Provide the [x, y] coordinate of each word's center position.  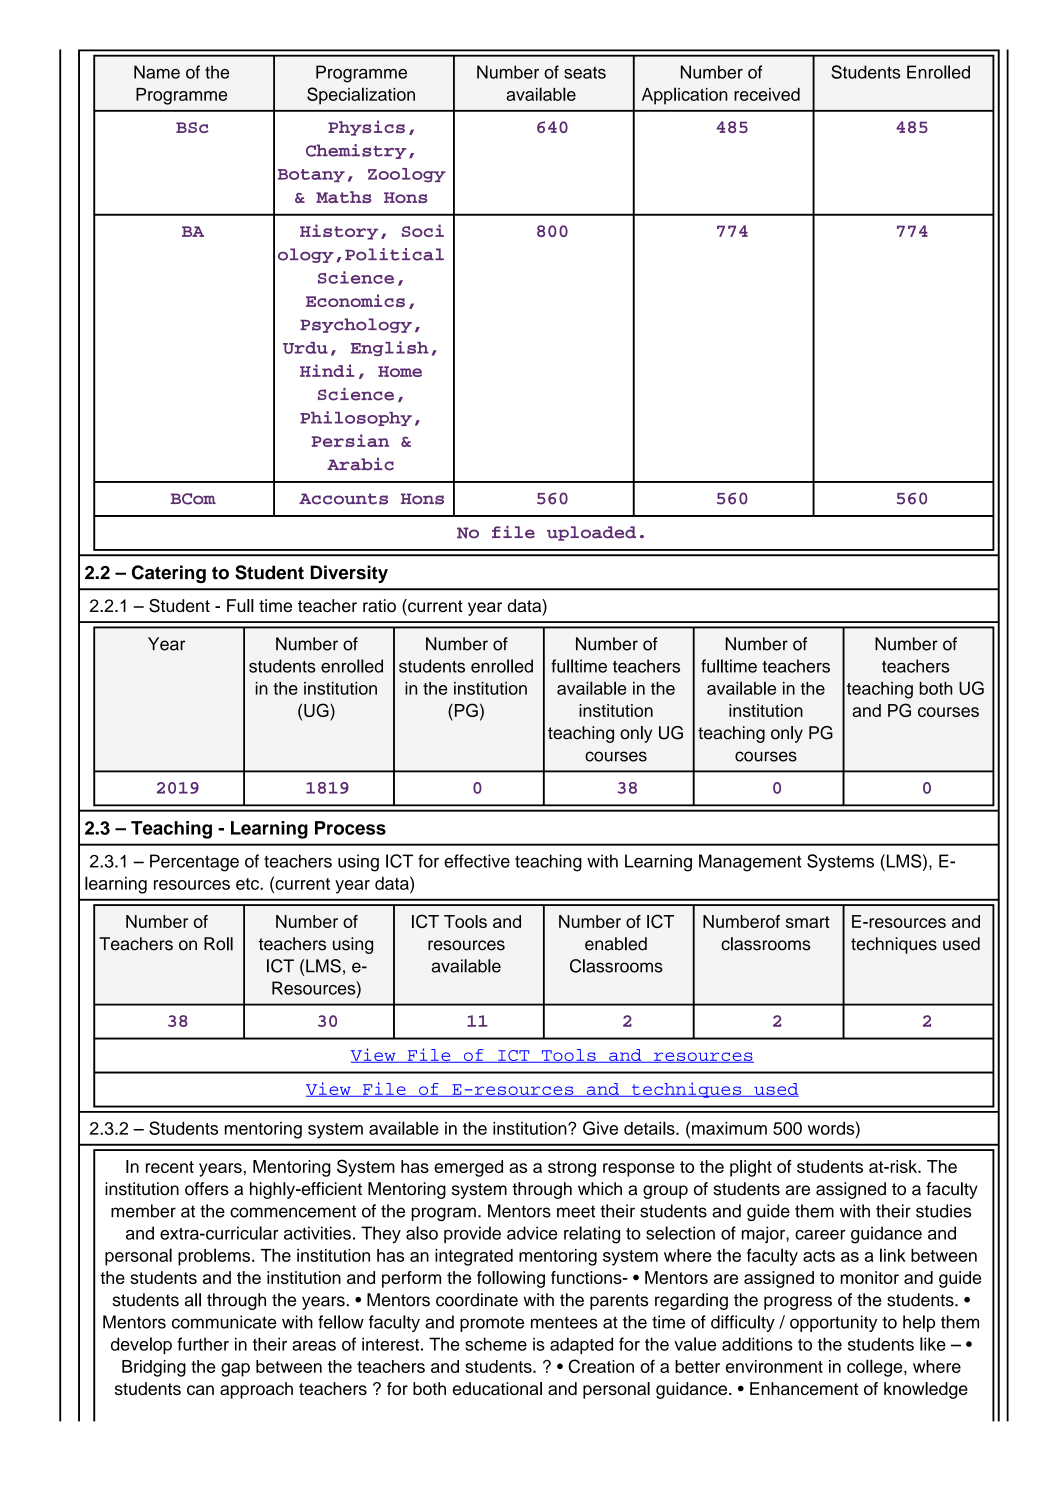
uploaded [591, 533]
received [767, 94]
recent [170, 1167]
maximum [729, 1128]
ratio [379, 606]
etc [248, 884]
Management [750, 863]
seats [585, 73]
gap [235, 1370]
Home [400, 371]
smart [808, 922]
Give [600, 1128]
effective [477, 861]
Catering [169, 574]
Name [157, 72]
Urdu [305, 348]
